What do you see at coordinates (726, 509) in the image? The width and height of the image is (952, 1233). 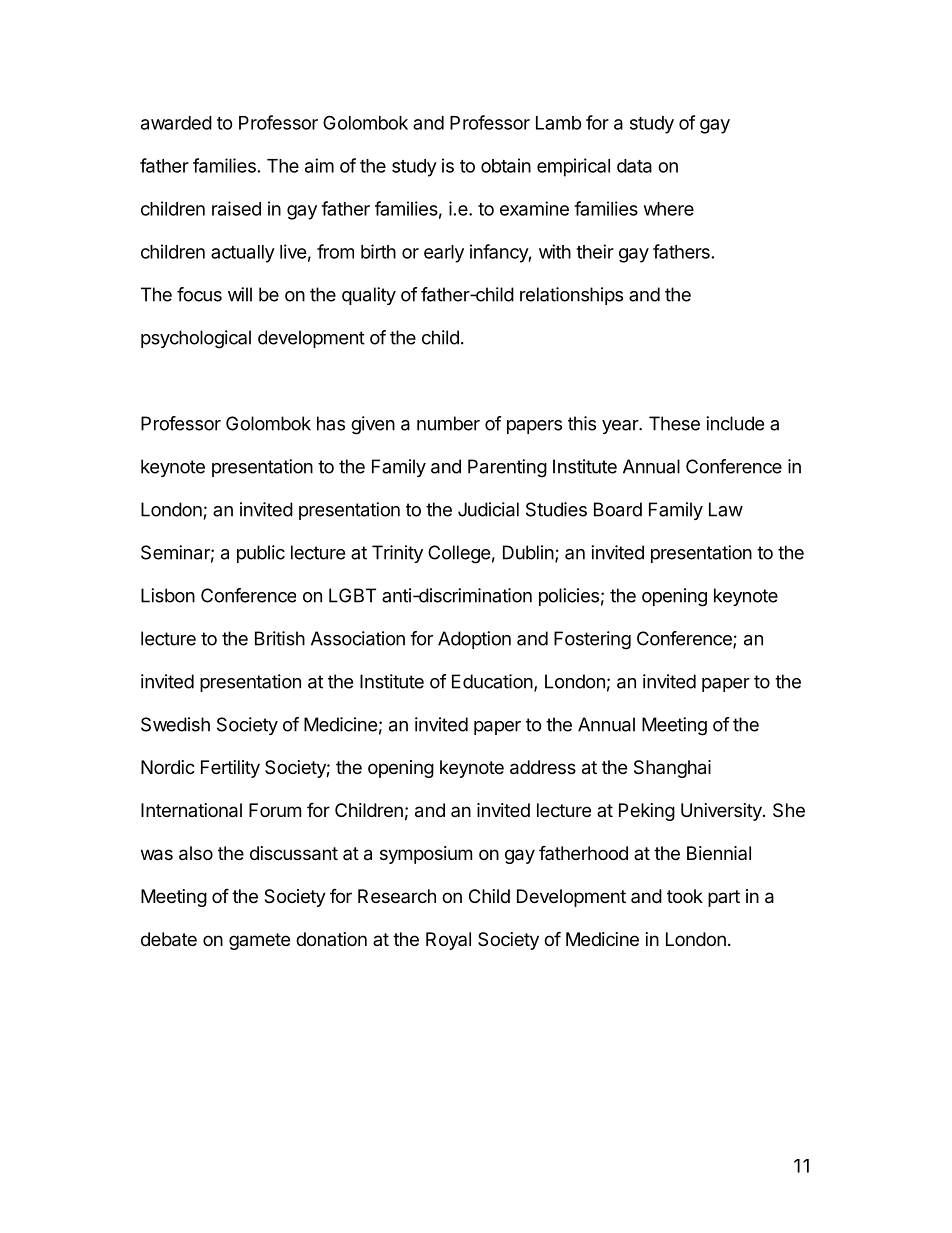 I see `Law` at bounding box center [726, 509].
